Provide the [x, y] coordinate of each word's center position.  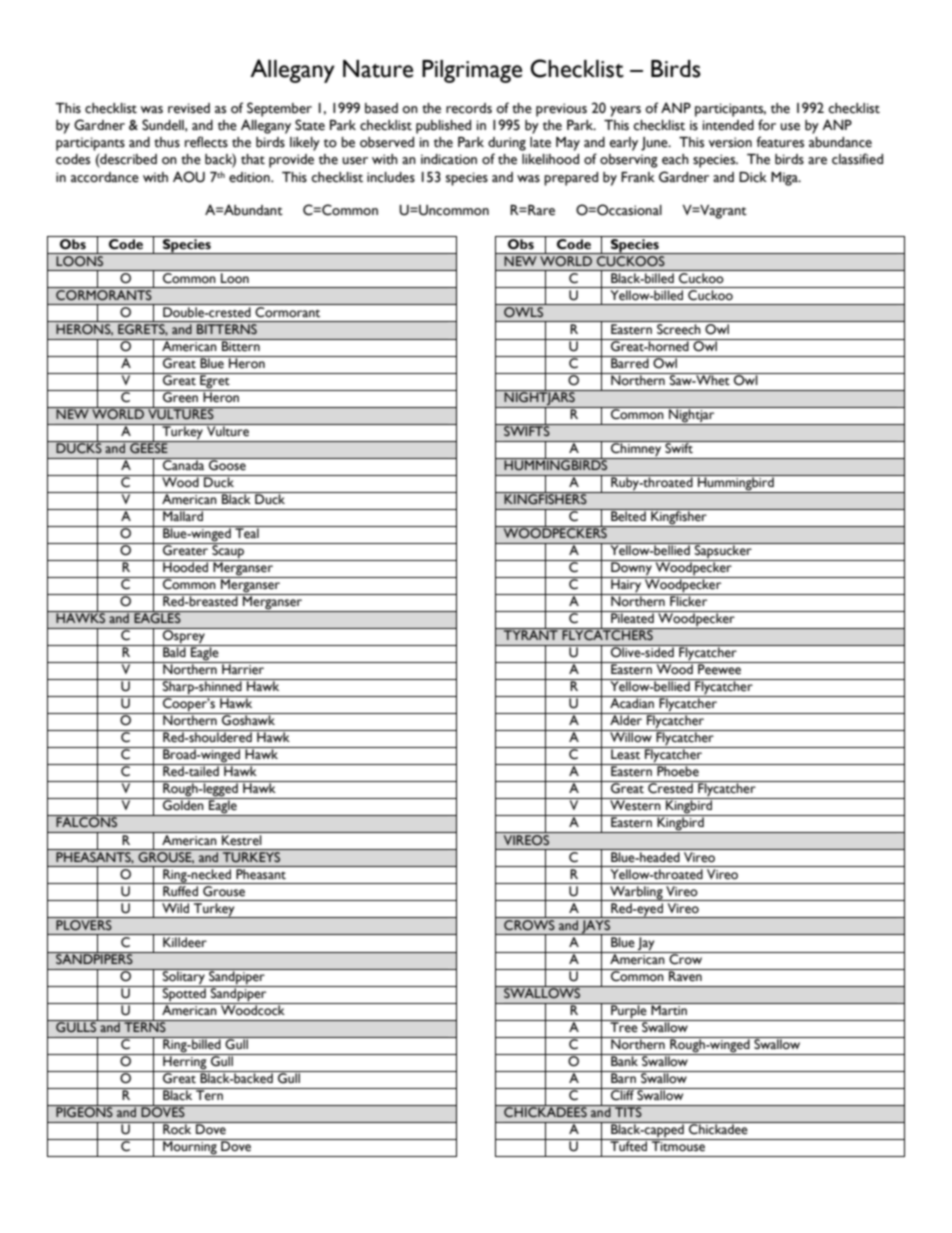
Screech [678, 329]
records [469, 108]
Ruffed [180, 890]
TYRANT [531, 634]
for [767, 125]
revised [189, 108]
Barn [623, 1077]
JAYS [596, 926]
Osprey [184, 637]
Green [180, 396]
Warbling [636, 893]
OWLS [523, 311]
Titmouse [679, 1145]
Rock [177, 1128]
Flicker [689, 600]
